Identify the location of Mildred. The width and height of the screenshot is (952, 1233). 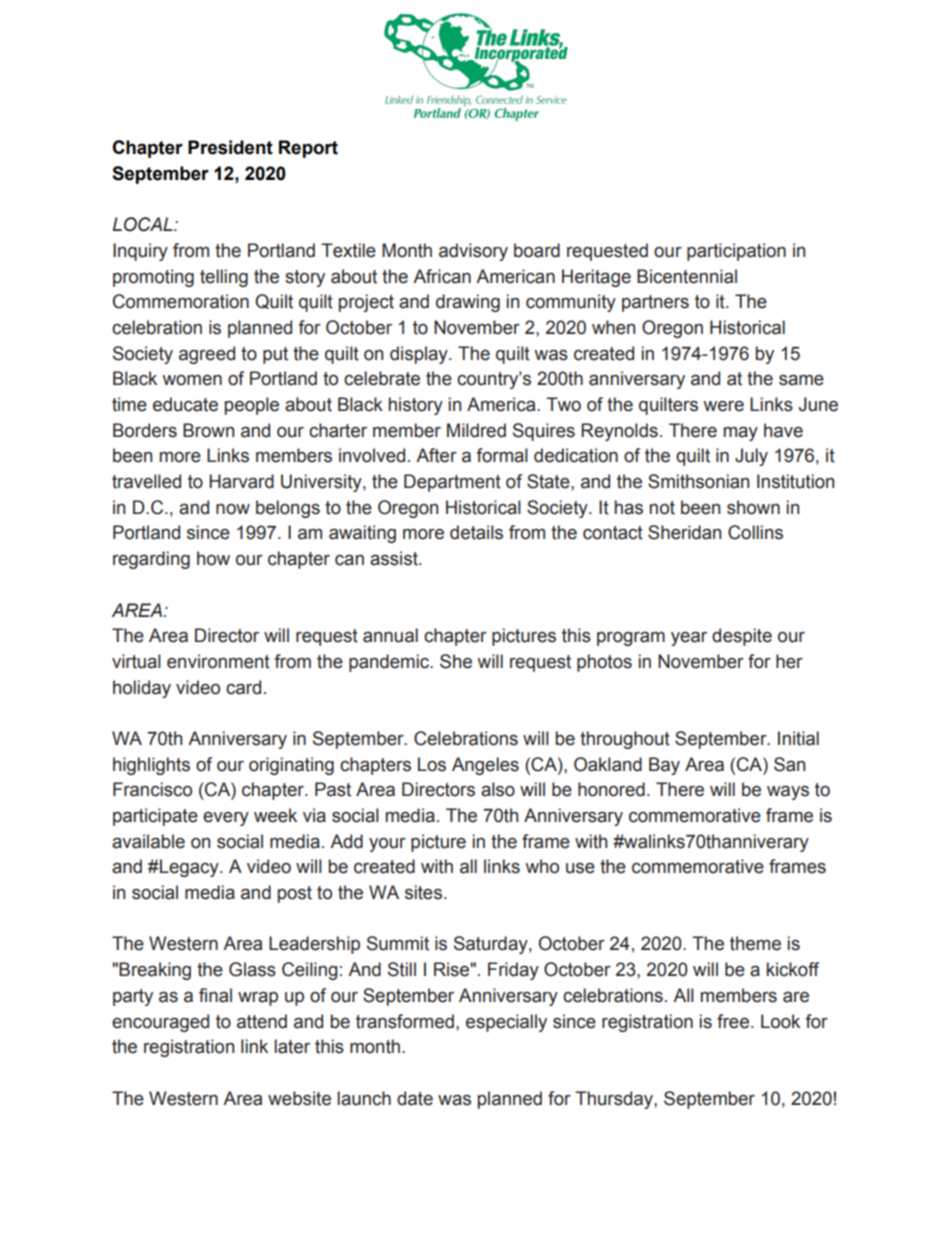
(476, 430).
